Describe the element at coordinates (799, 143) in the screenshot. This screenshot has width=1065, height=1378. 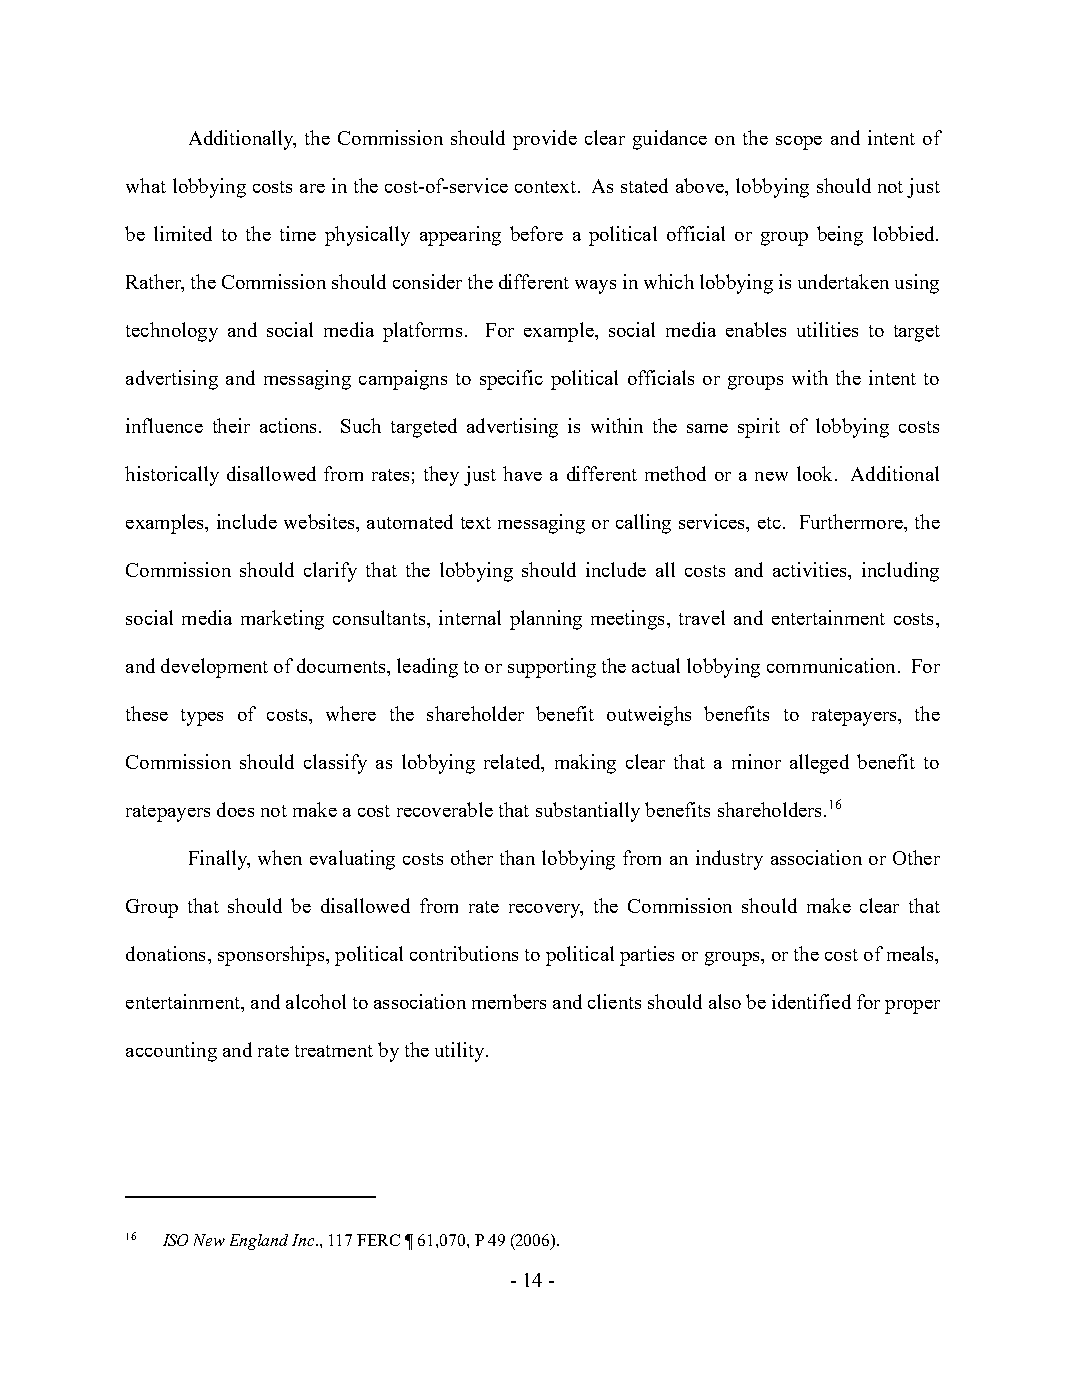
I see `scope` at that location.
